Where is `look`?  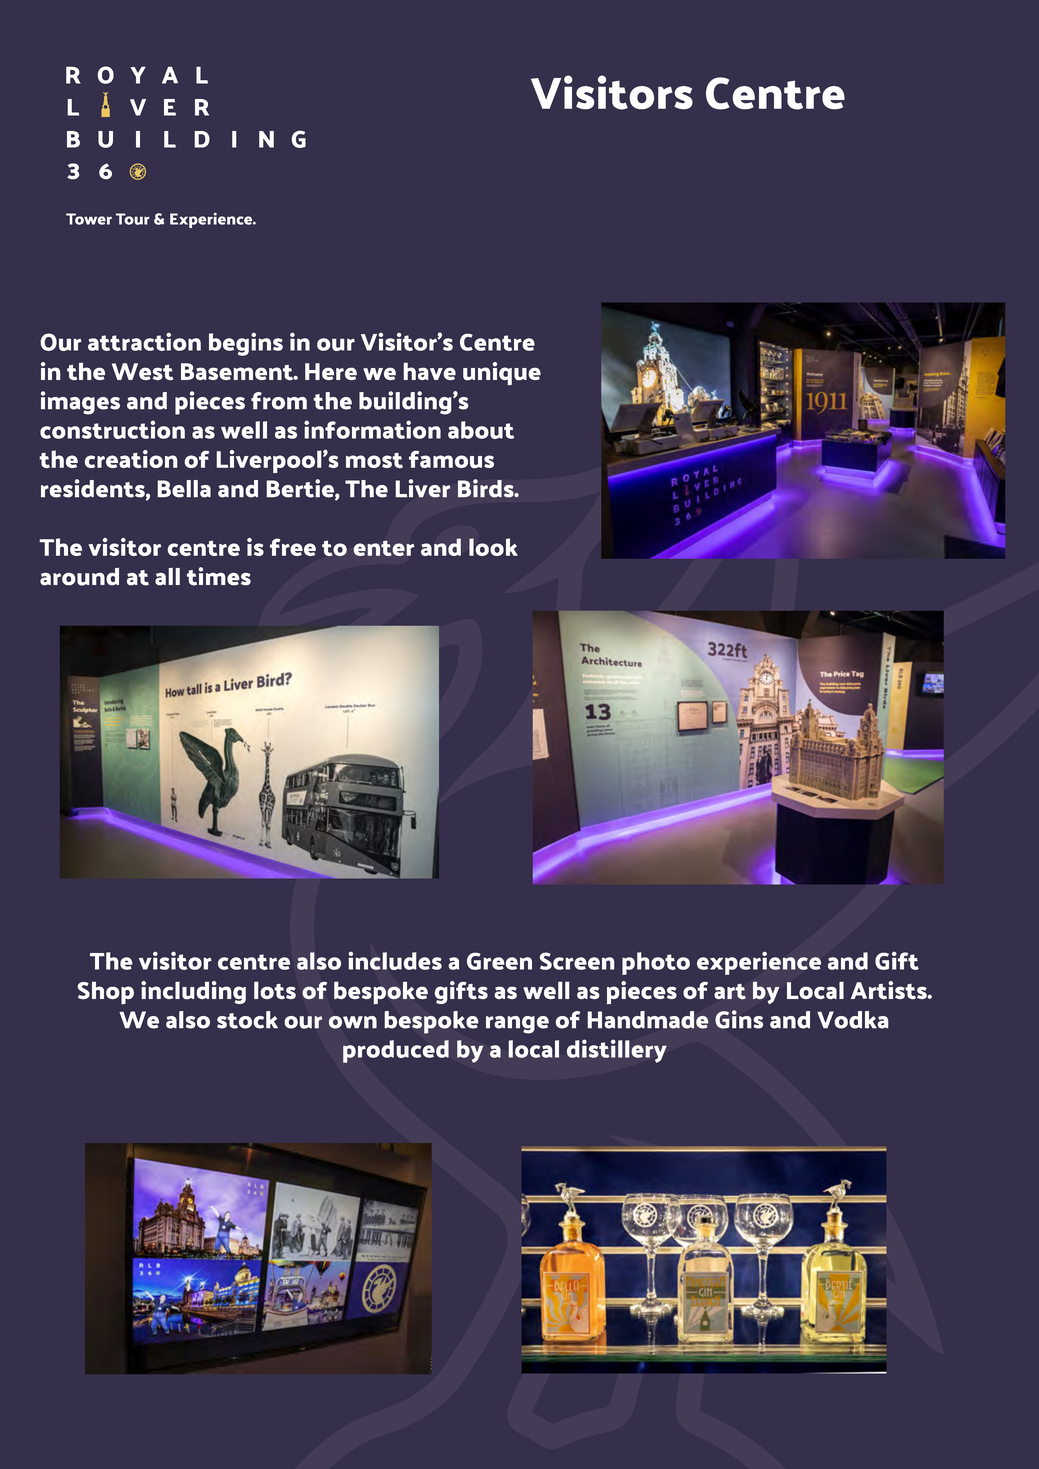
look is located at coordinates (493, 547).
